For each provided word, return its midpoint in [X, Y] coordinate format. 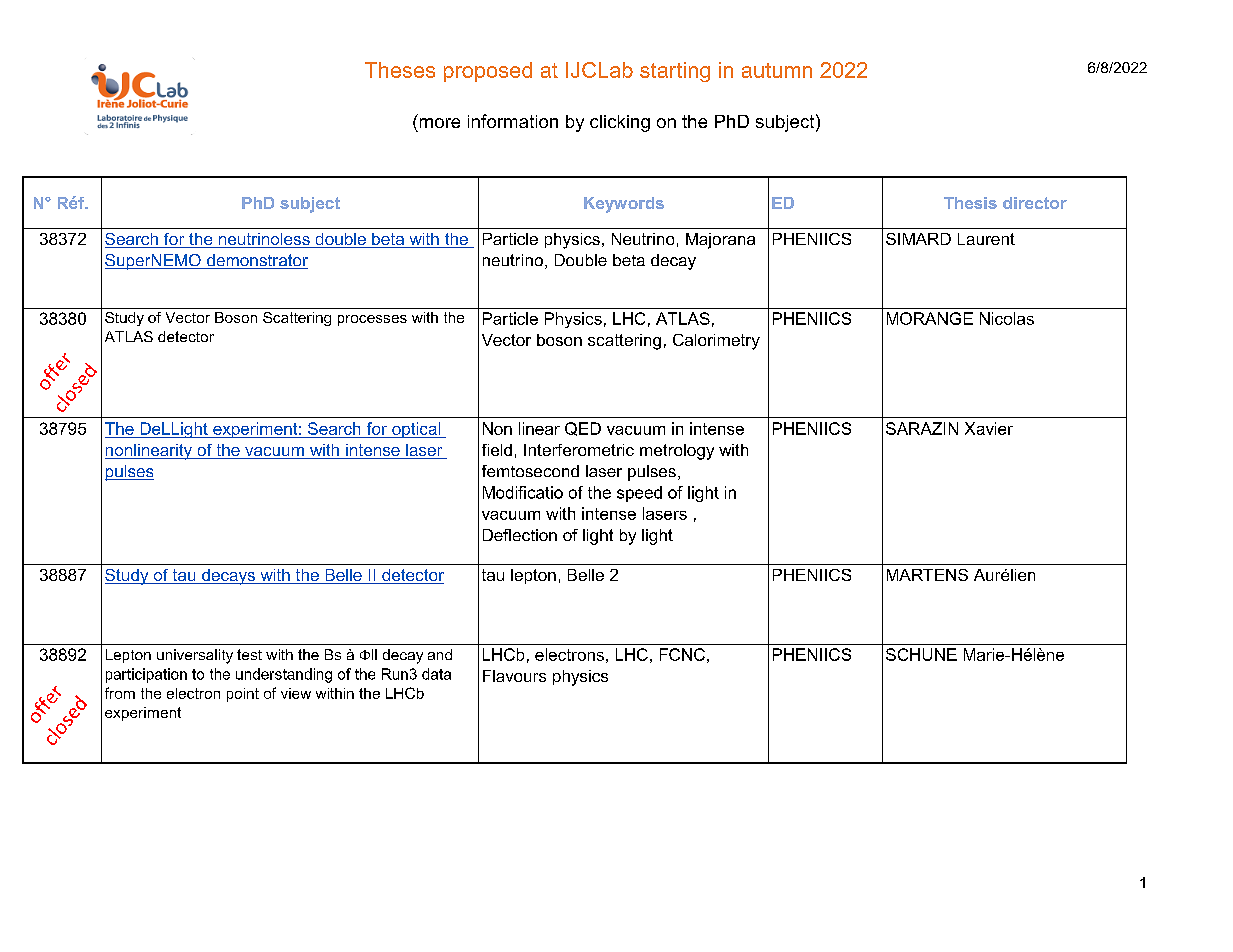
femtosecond [530, 471]
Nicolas [1007, 318]
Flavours [514, 676]
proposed [488, 72]
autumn [777, 70]
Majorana [720, 241]
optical [416, 430]
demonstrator [256, 261]
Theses [400, 70]
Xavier [989, 428]
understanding [284, 675]
